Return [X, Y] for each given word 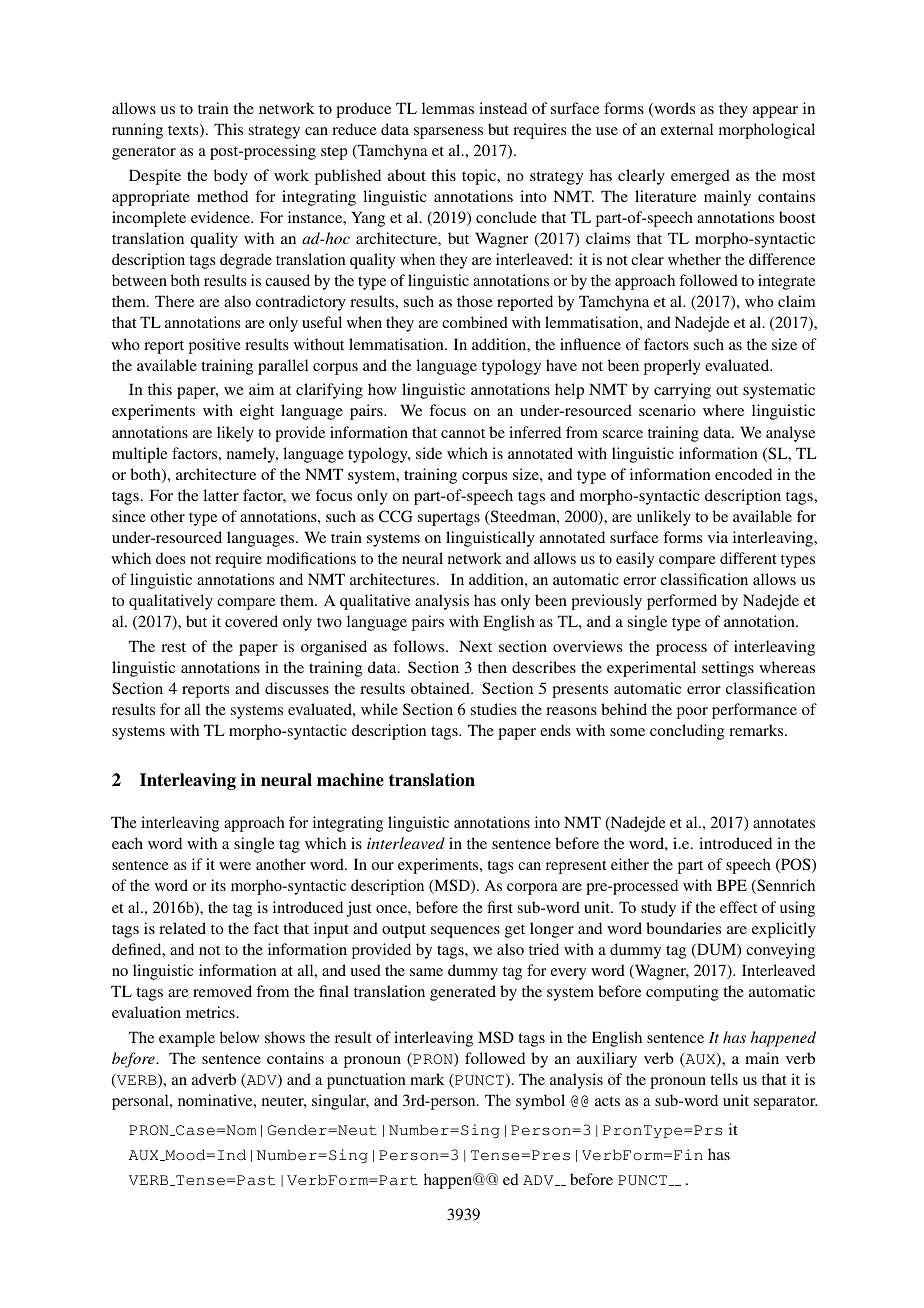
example [187, 1039]
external [687, 129]
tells [724, 1079]
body [231, 177]
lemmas [448, 108]
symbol [540, 1102]
